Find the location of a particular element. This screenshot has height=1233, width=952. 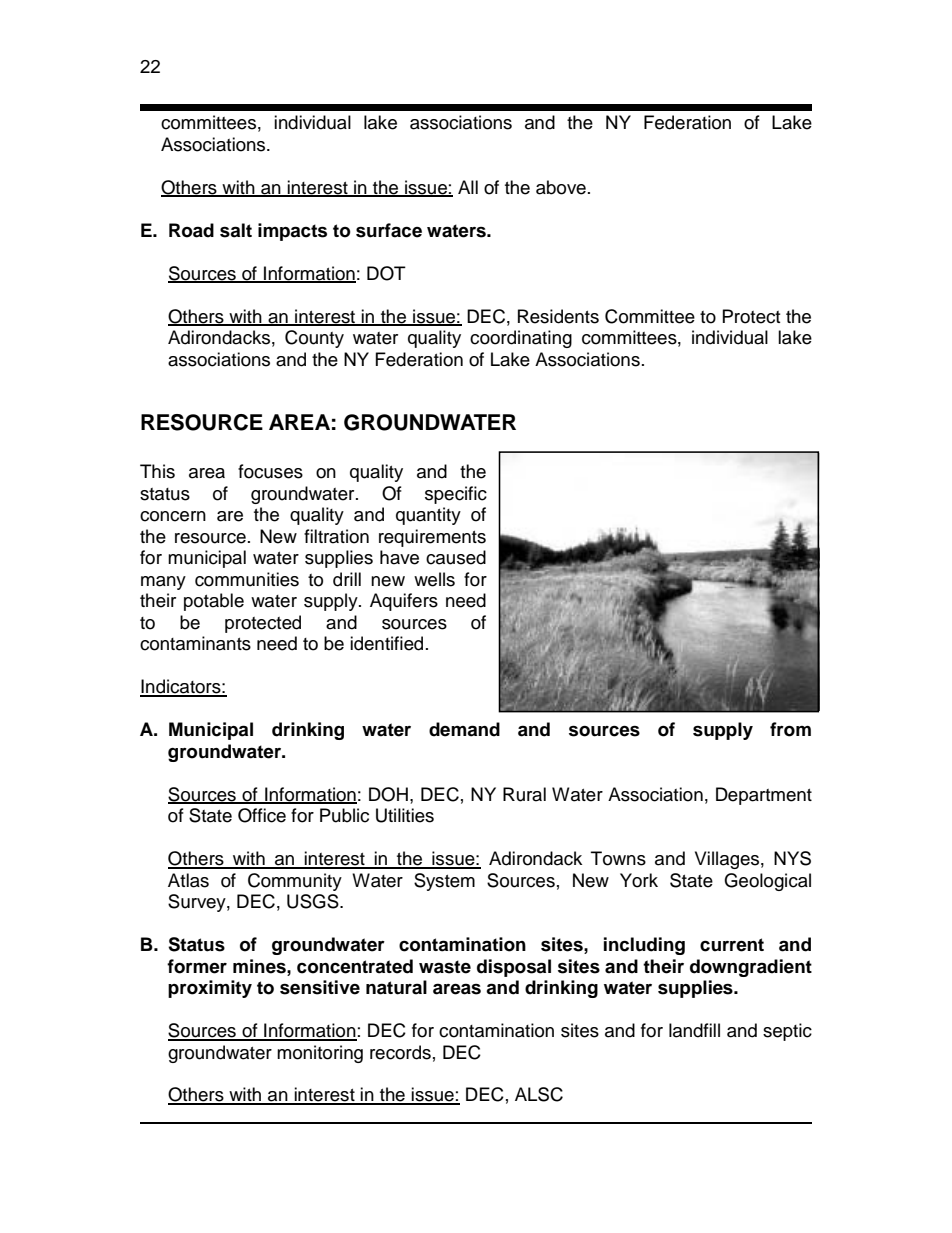

focuses is located at coordinates (270, 471).
